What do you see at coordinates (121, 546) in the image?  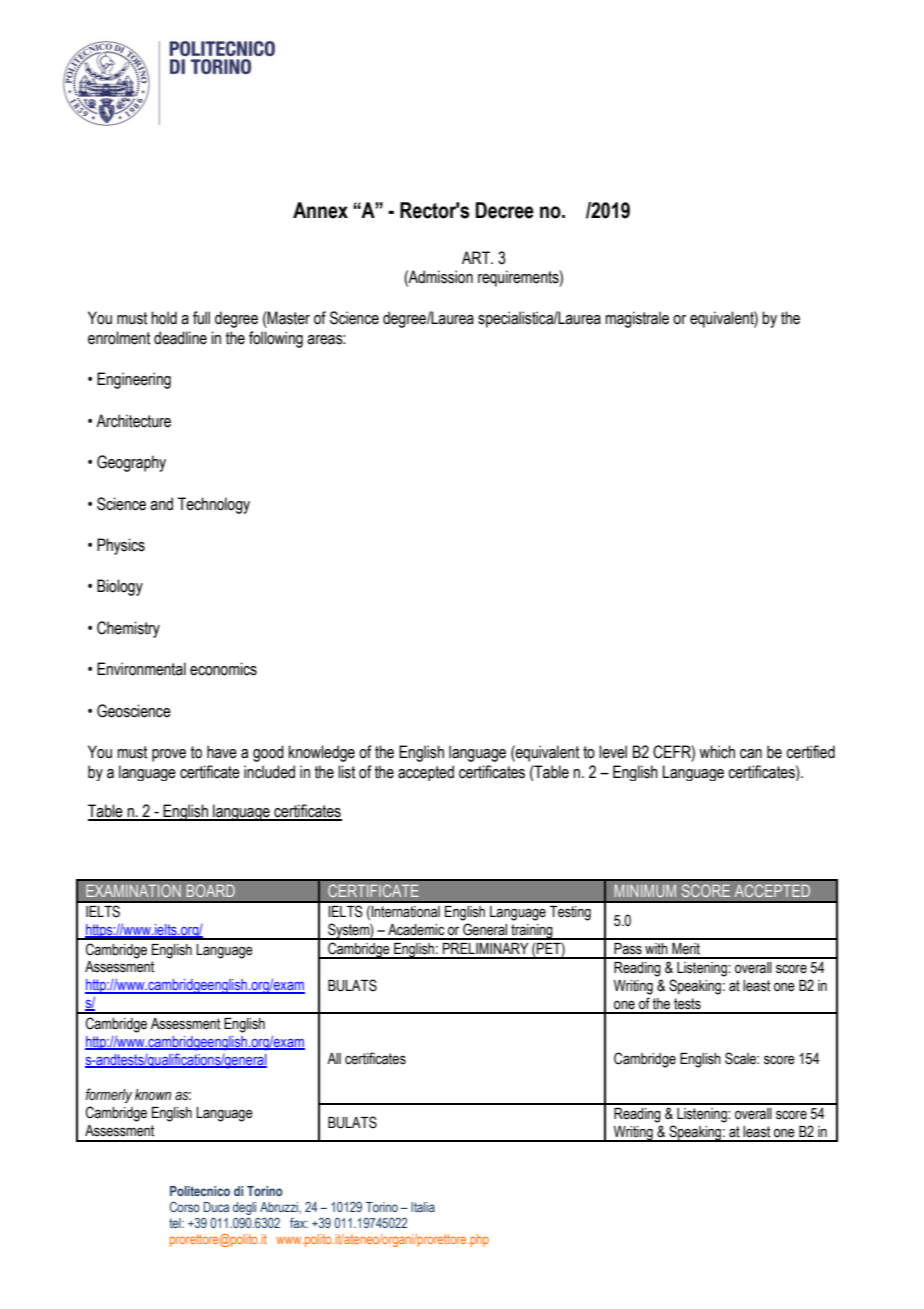 I see `Physics` at bounding box center [121, 546].
